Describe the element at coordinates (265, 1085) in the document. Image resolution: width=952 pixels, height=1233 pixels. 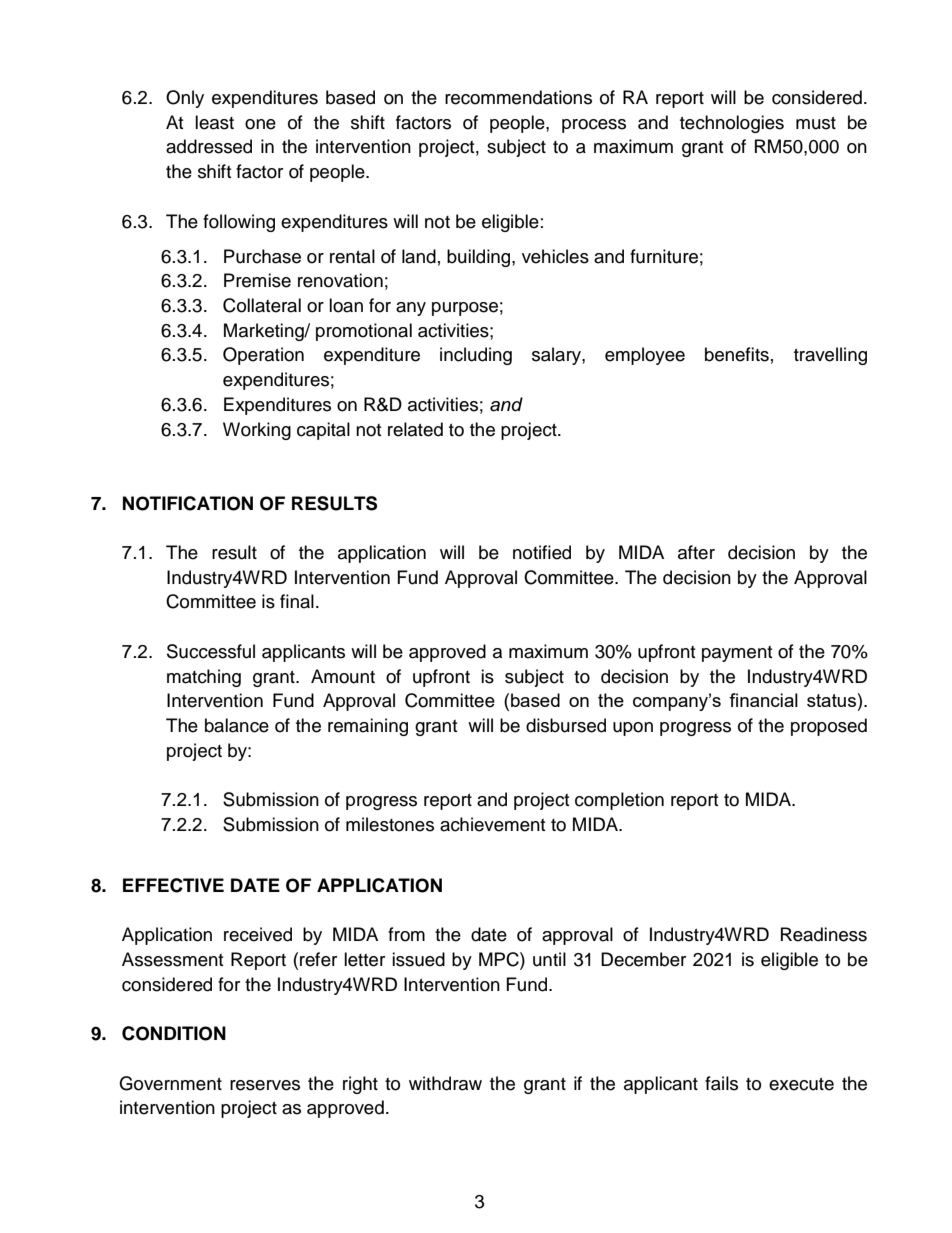
I see `reserves` at that location.
